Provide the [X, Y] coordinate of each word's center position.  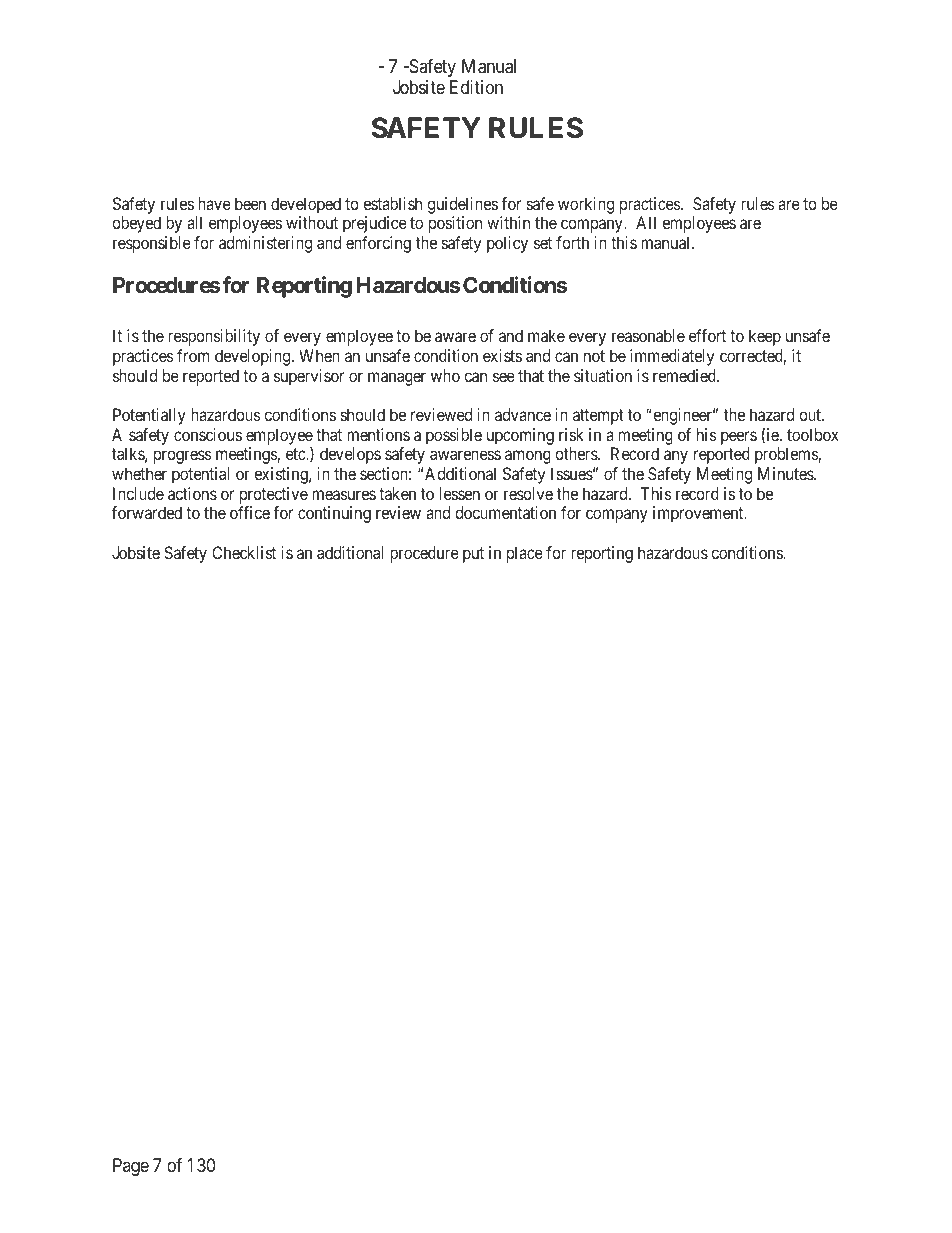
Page [131, 1167]
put [473, 555]
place [525, 554]
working [586, 205]
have [214, 203]
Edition [476, 87]
